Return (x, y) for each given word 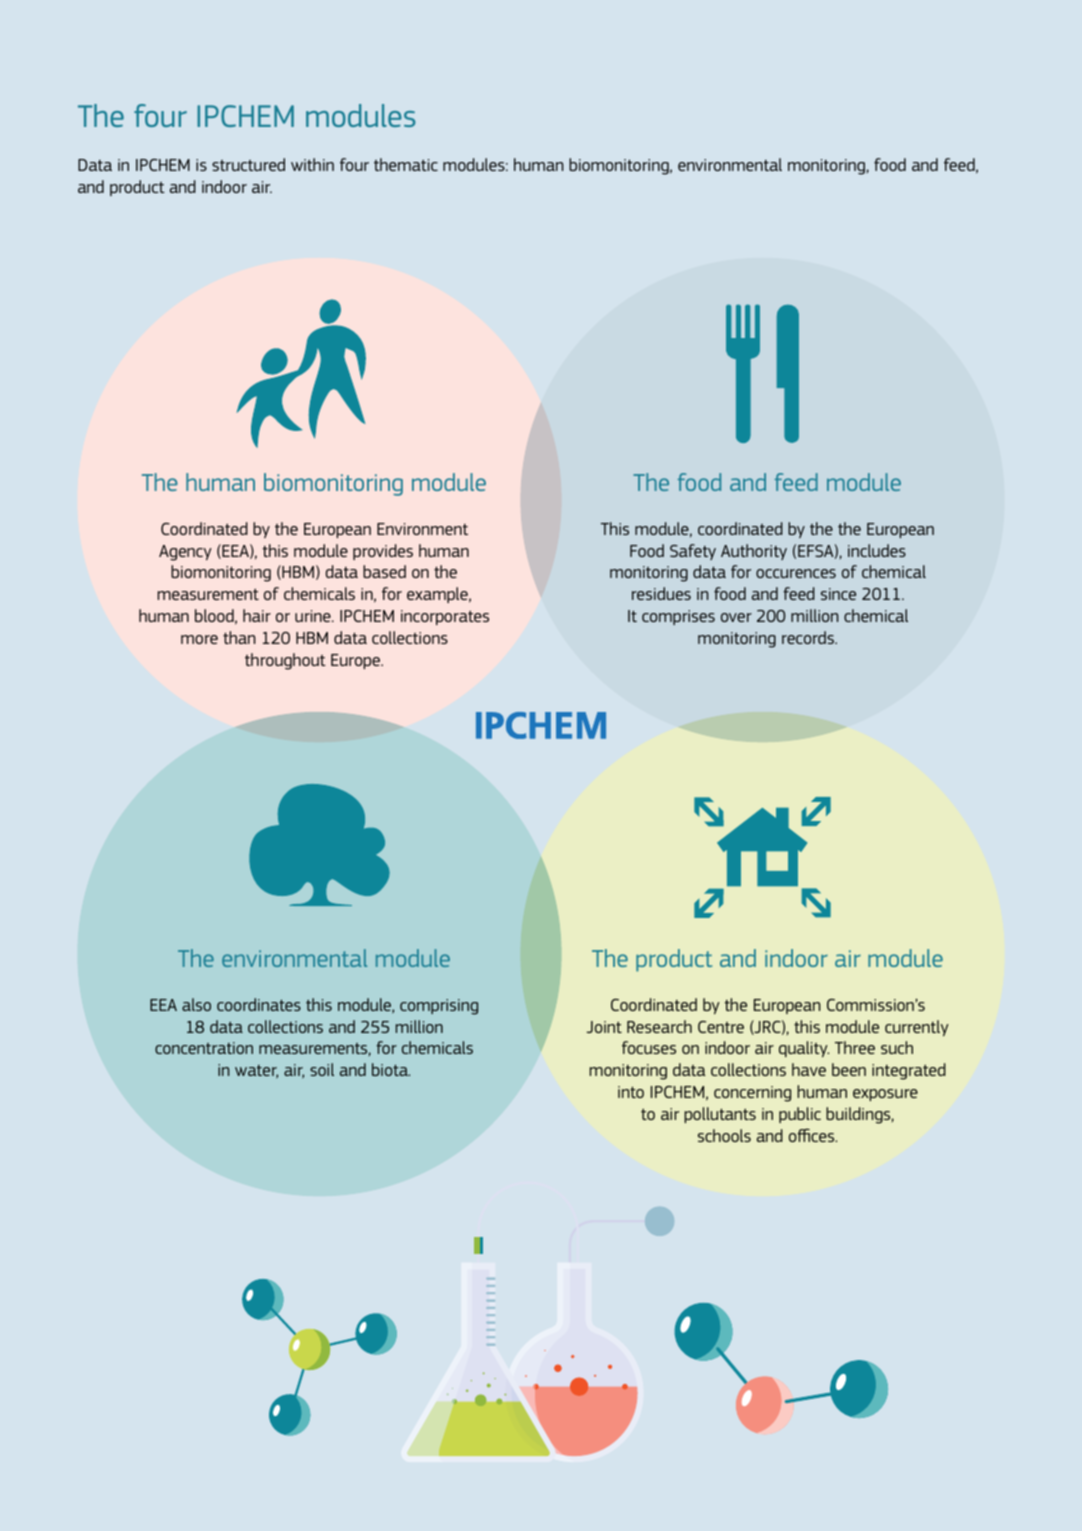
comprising (439, 1007)
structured (248, 164)
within (312, 164)
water (256, 1072)
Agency (185, 553)
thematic (406, 164)
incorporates (445, 617)
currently (917, 1028)
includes (877, 550)
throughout (285, 661)
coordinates (259, 1004)
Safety (693, 552)
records (809, 637)
